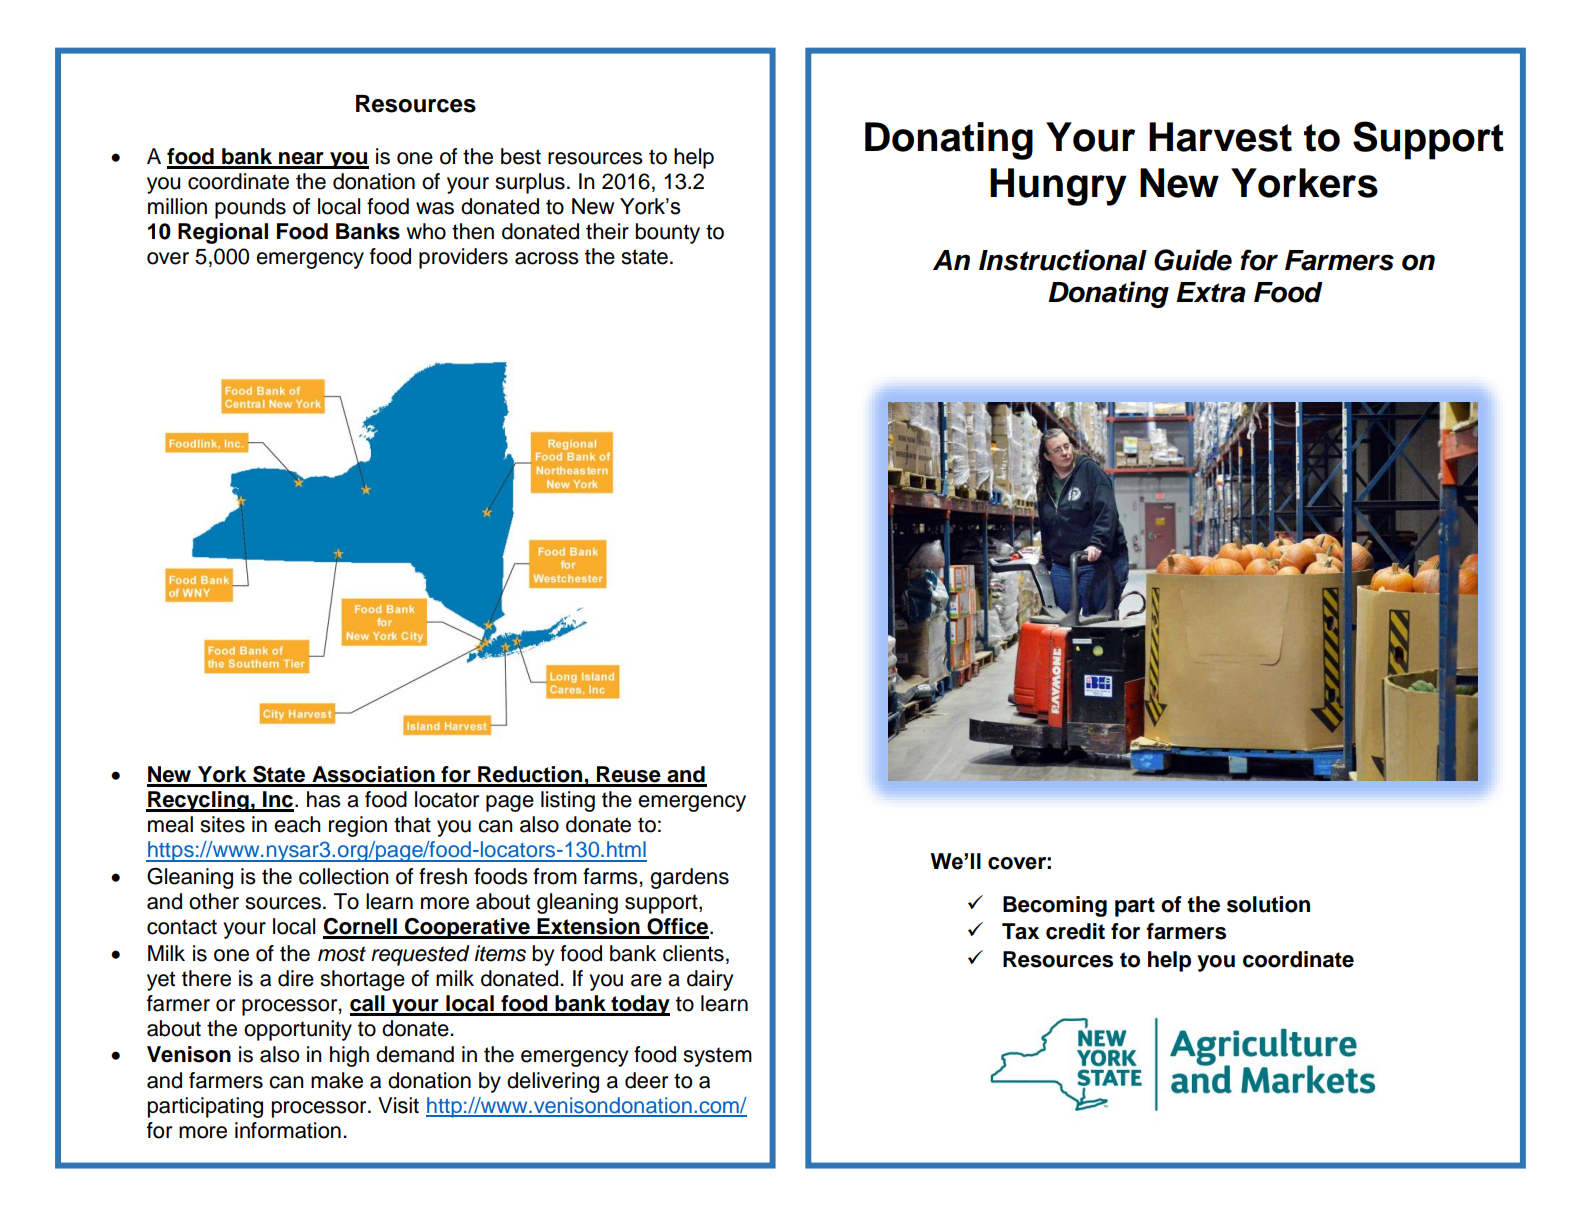 Image resolution: width=1572 pixels, height=1215 pixels. What do you see at coordinates (250, 208) in the page?
I see `pounds` at bounding box center [250, 208].
